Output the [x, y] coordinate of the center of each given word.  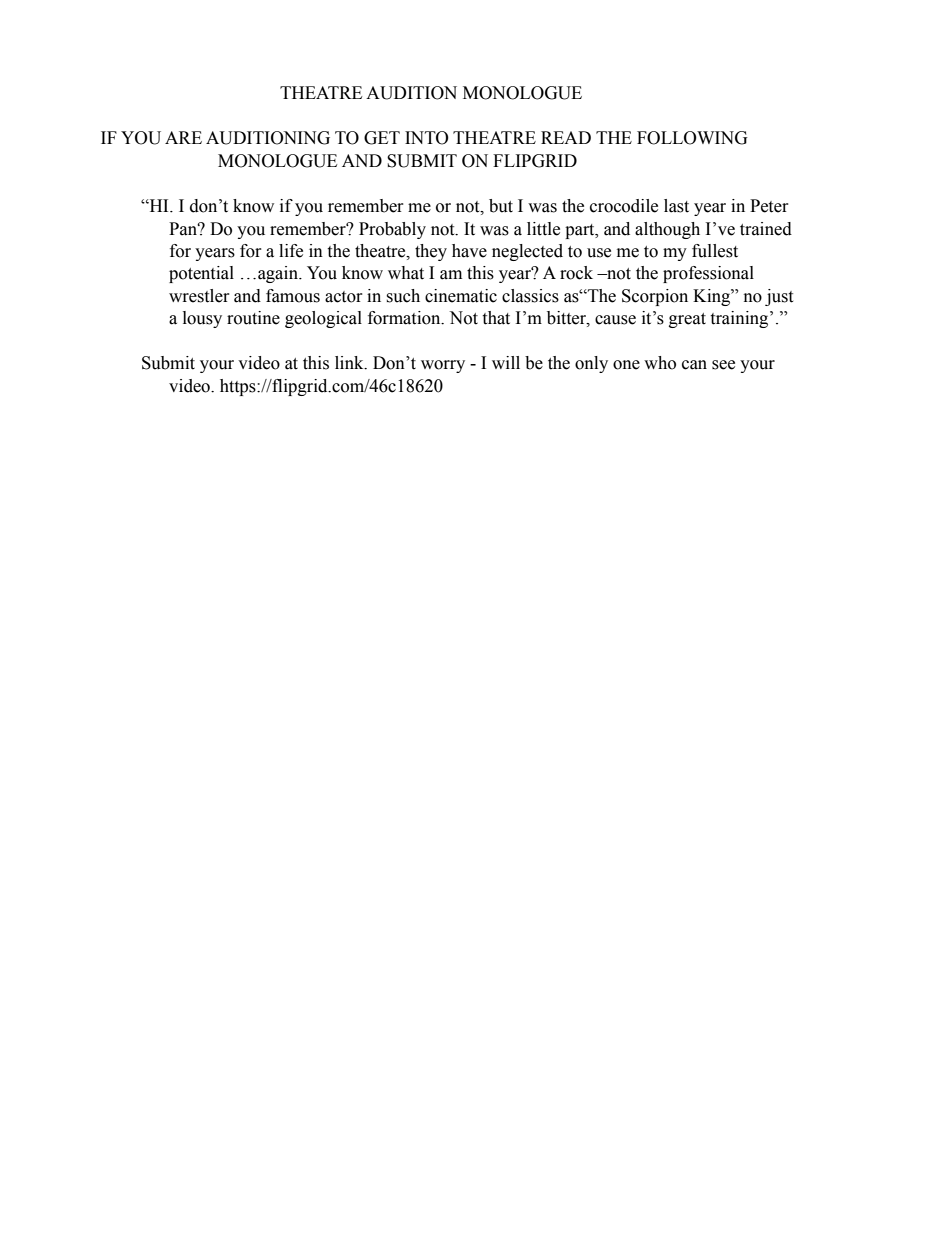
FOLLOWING [692, 138]
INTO [427, 138]
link [350, 363]
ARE [183, 137]
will [506, 362]
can [694, 365]
